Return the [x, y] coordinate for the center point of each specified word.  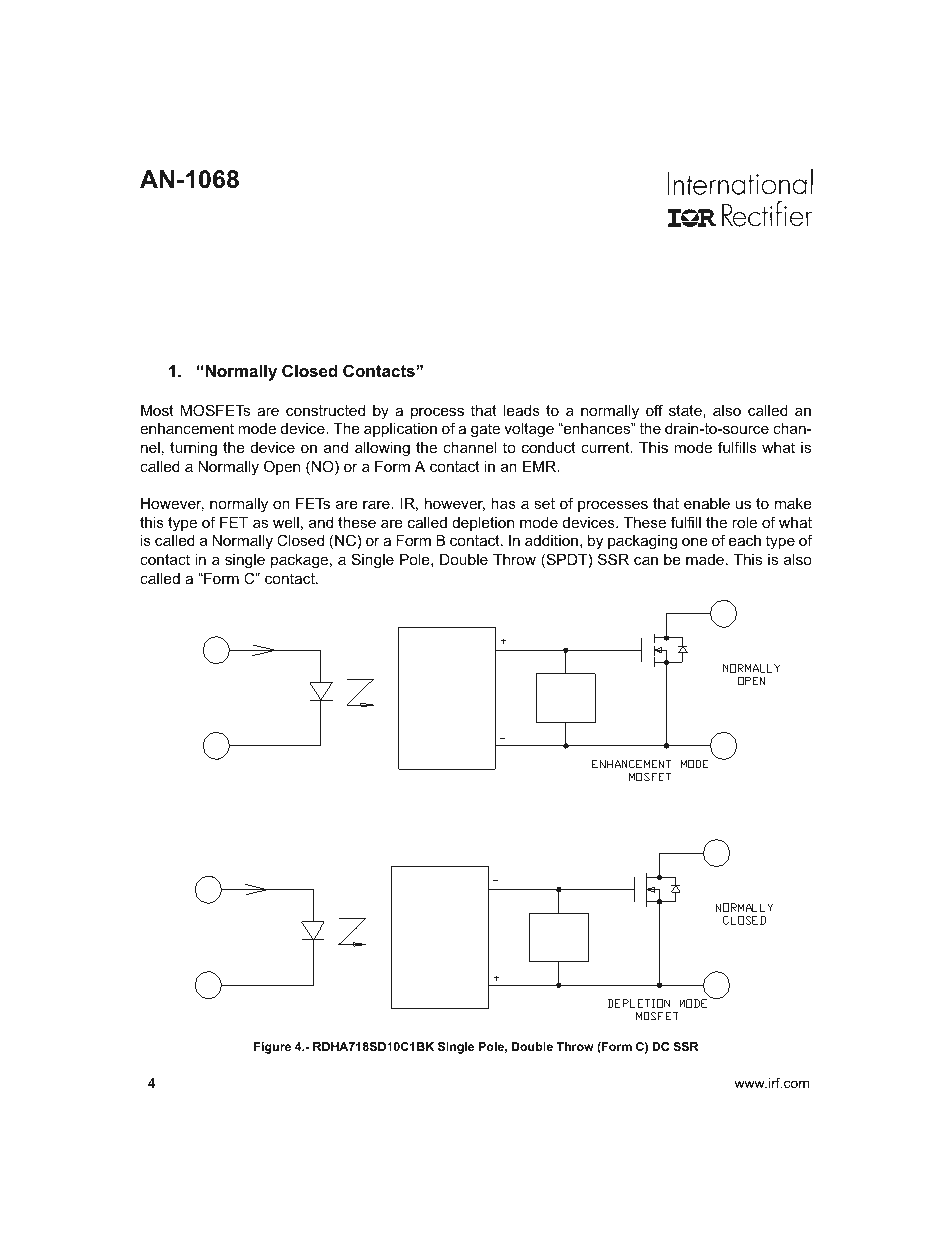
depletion [483, 524]
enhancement [187, 428]
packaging [642, 542]
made [705, 559]
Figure [272, 1048]
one [695, 541]
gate [485, 430]
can [646, 560]
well [286, 522]
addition [551, 540]
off [654, 410]
